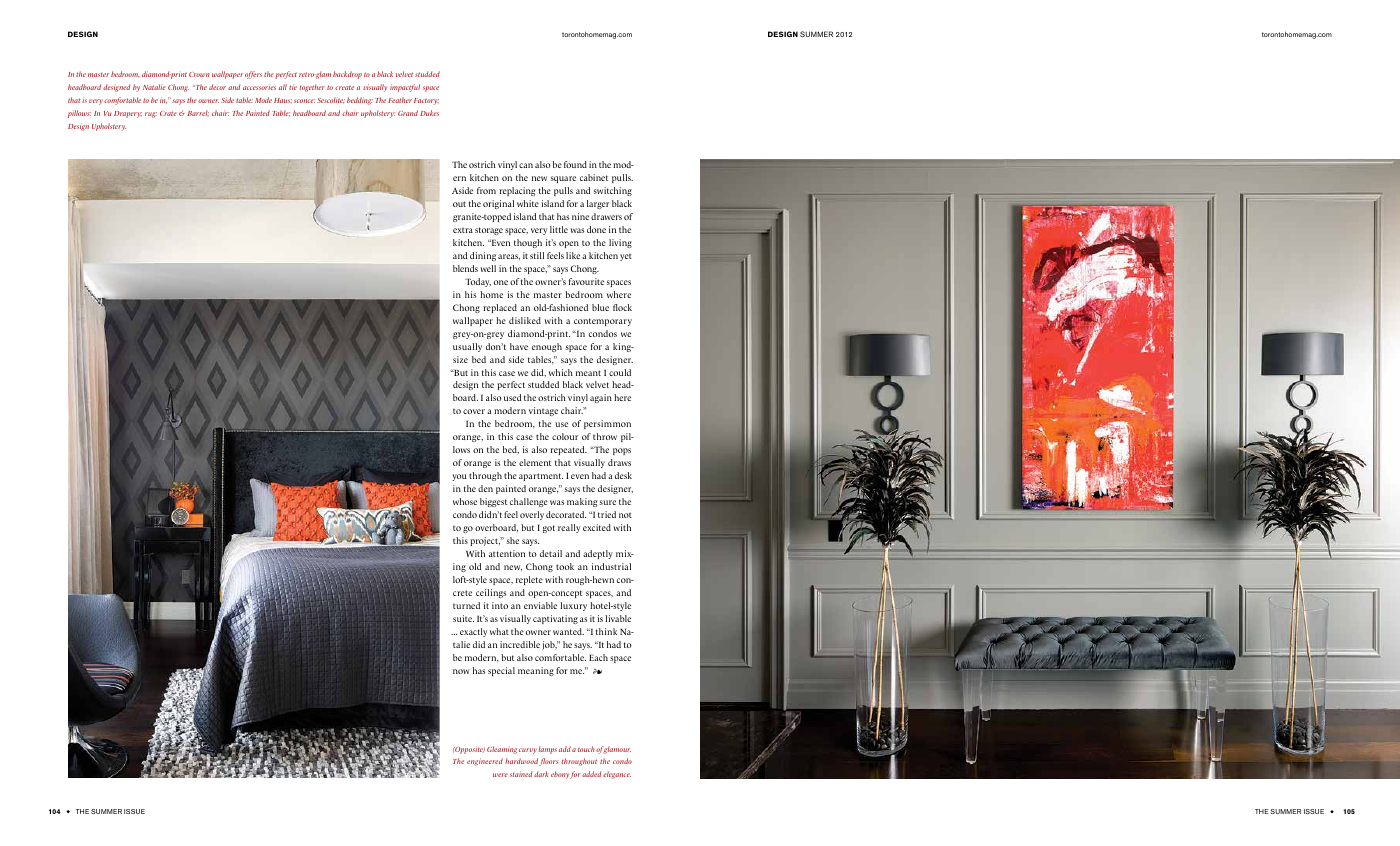  Describe the element at coordinates (360, 101) in the screenshot. I see `bedding` at that location.
